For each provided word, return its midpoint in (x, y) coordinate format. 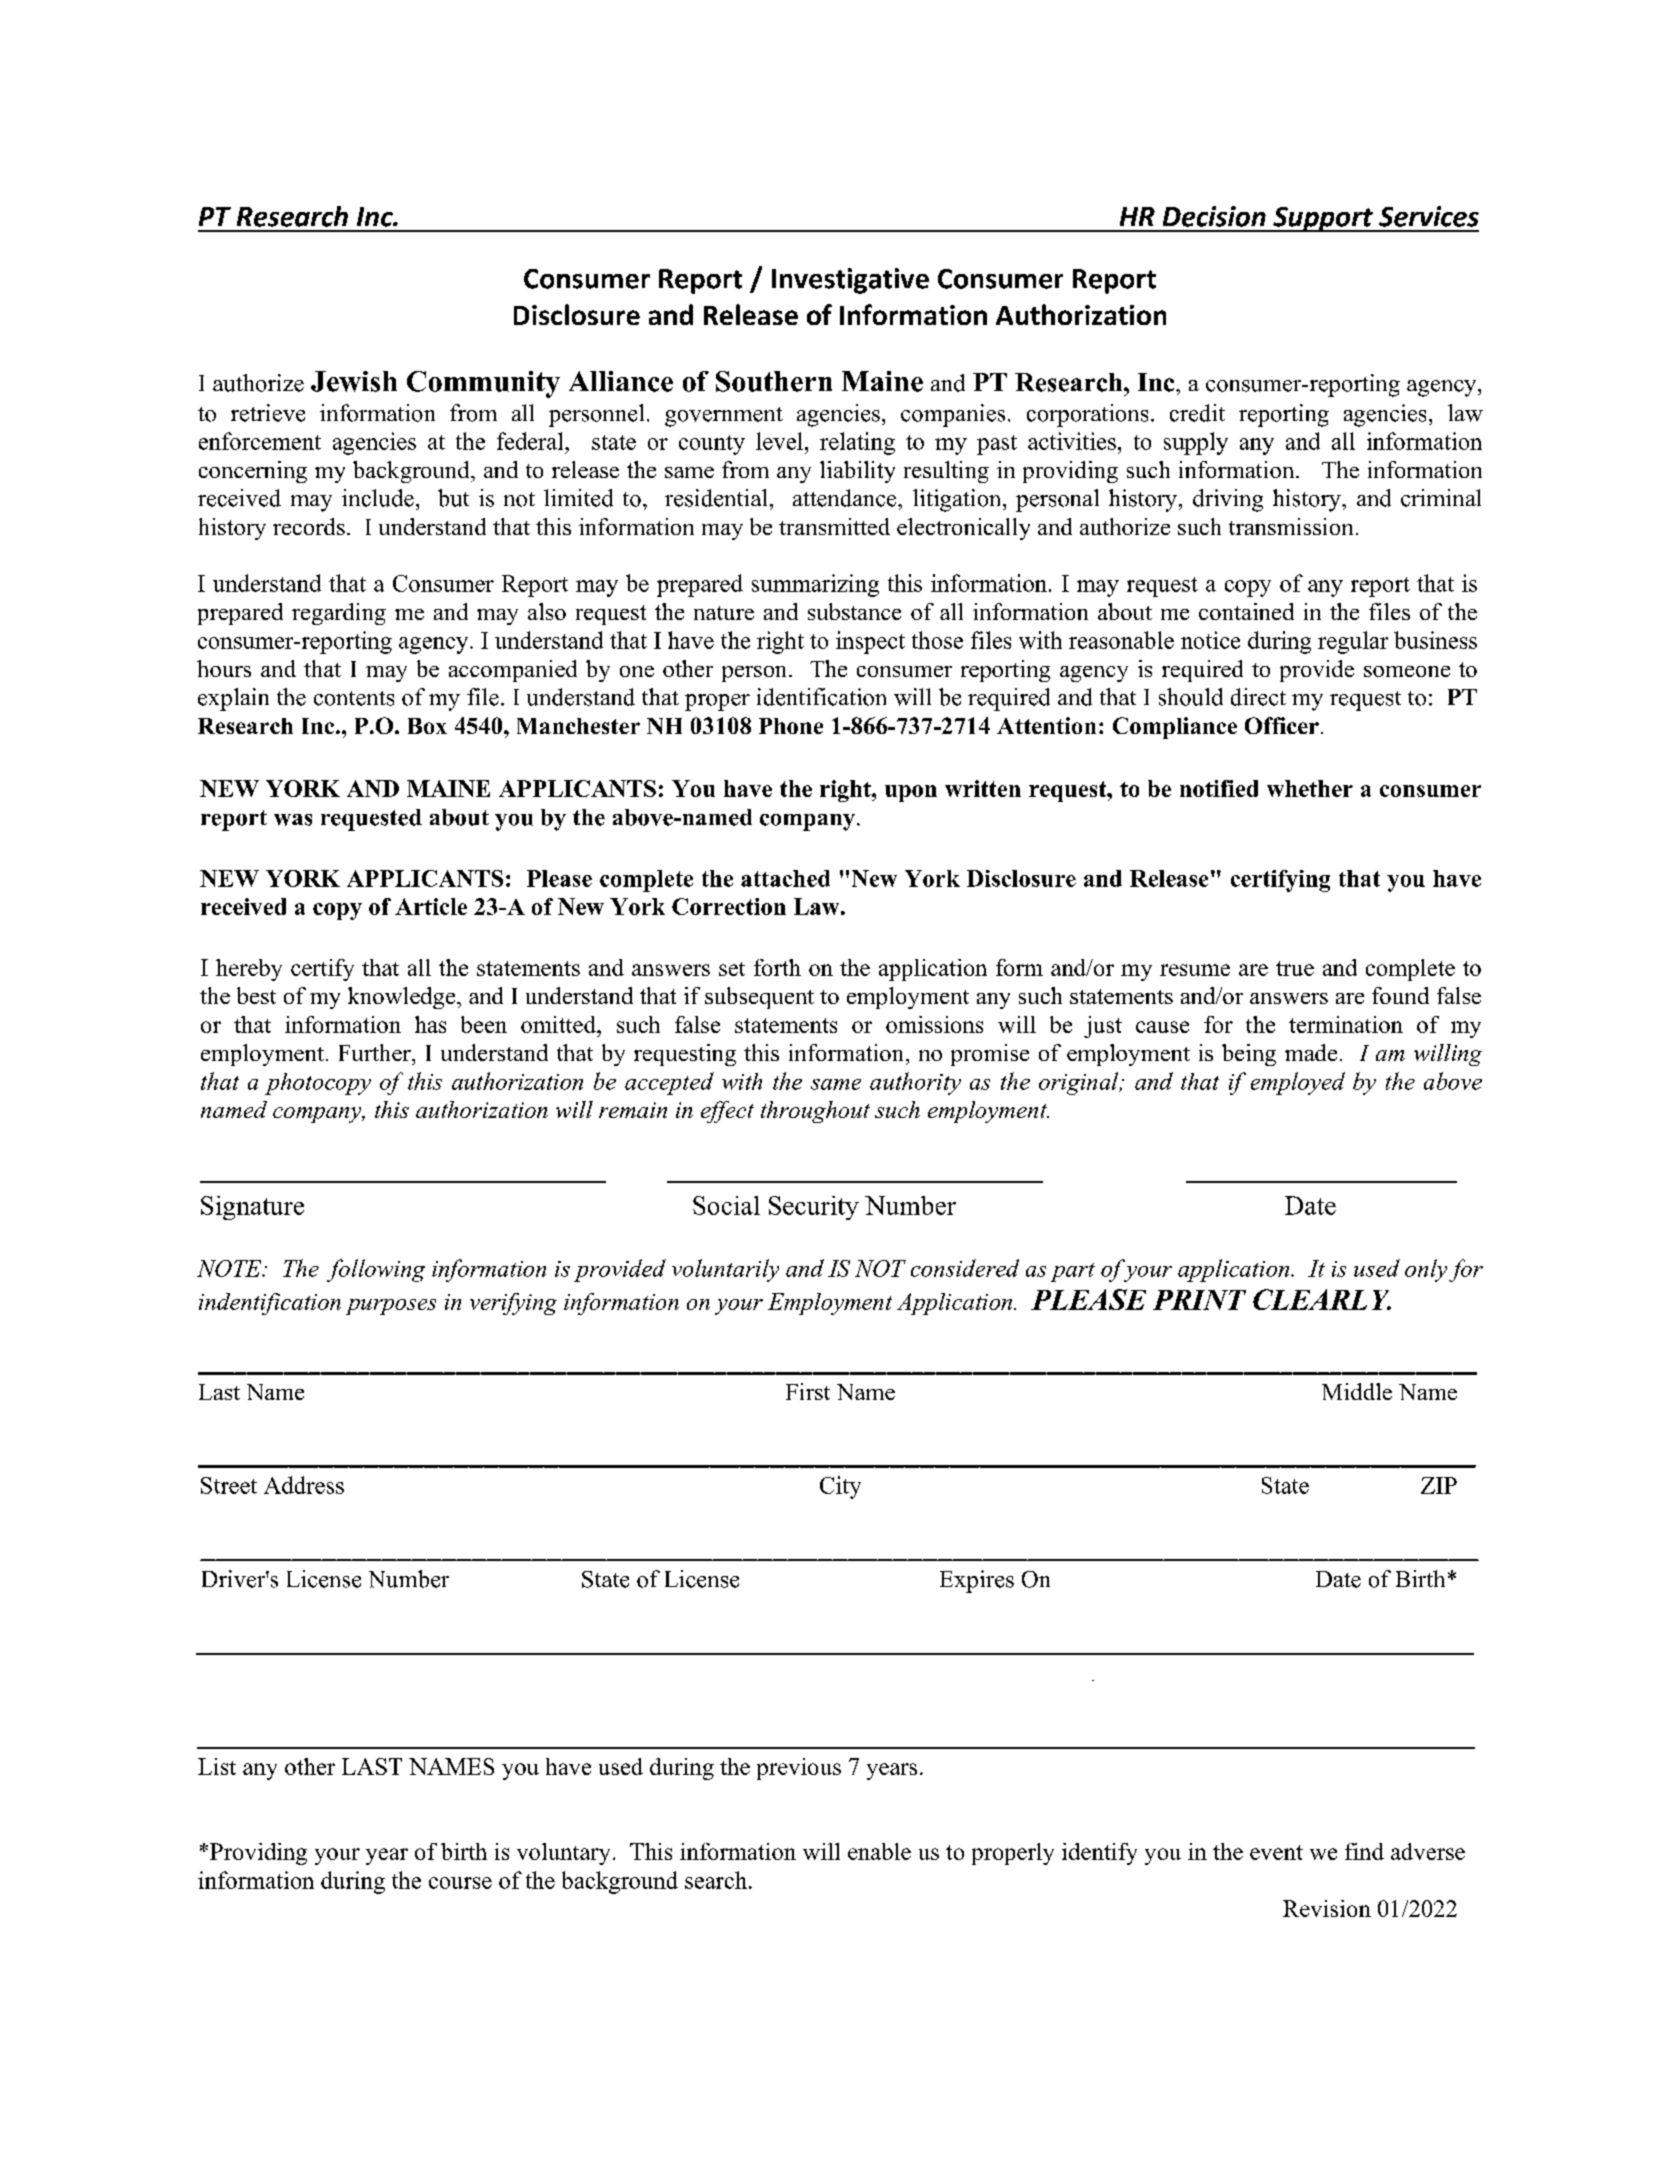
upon (911, 793)
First (808, 1391)
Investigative (850, 281)
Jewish (354, 381)
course (460, 1883)
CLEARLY (1322, 1299)
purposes (391, 1307)
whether (1310, 788)
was (293, 820)
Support (1323, 219)
